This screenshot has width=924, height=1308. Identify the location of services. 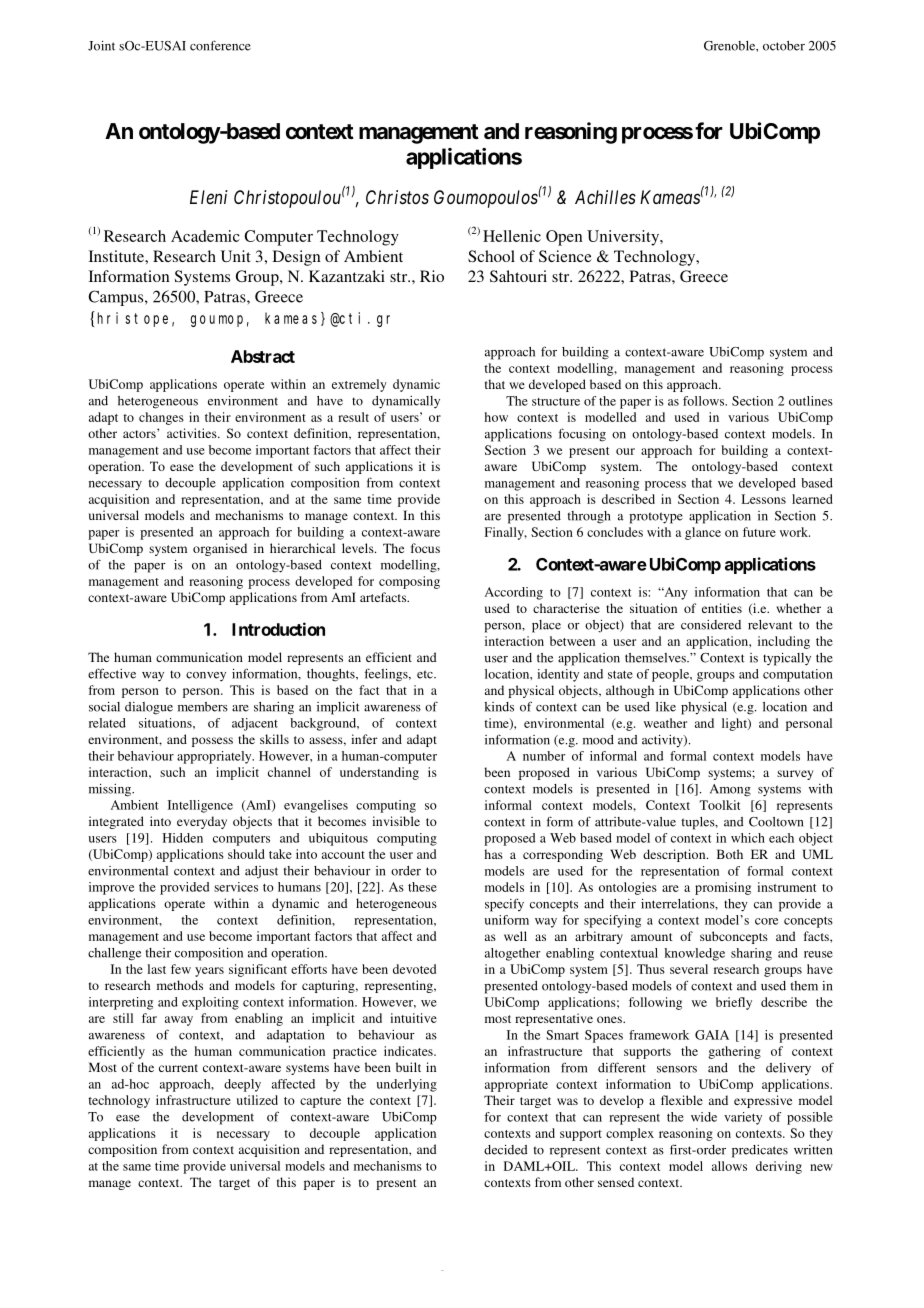
(236, 887).
